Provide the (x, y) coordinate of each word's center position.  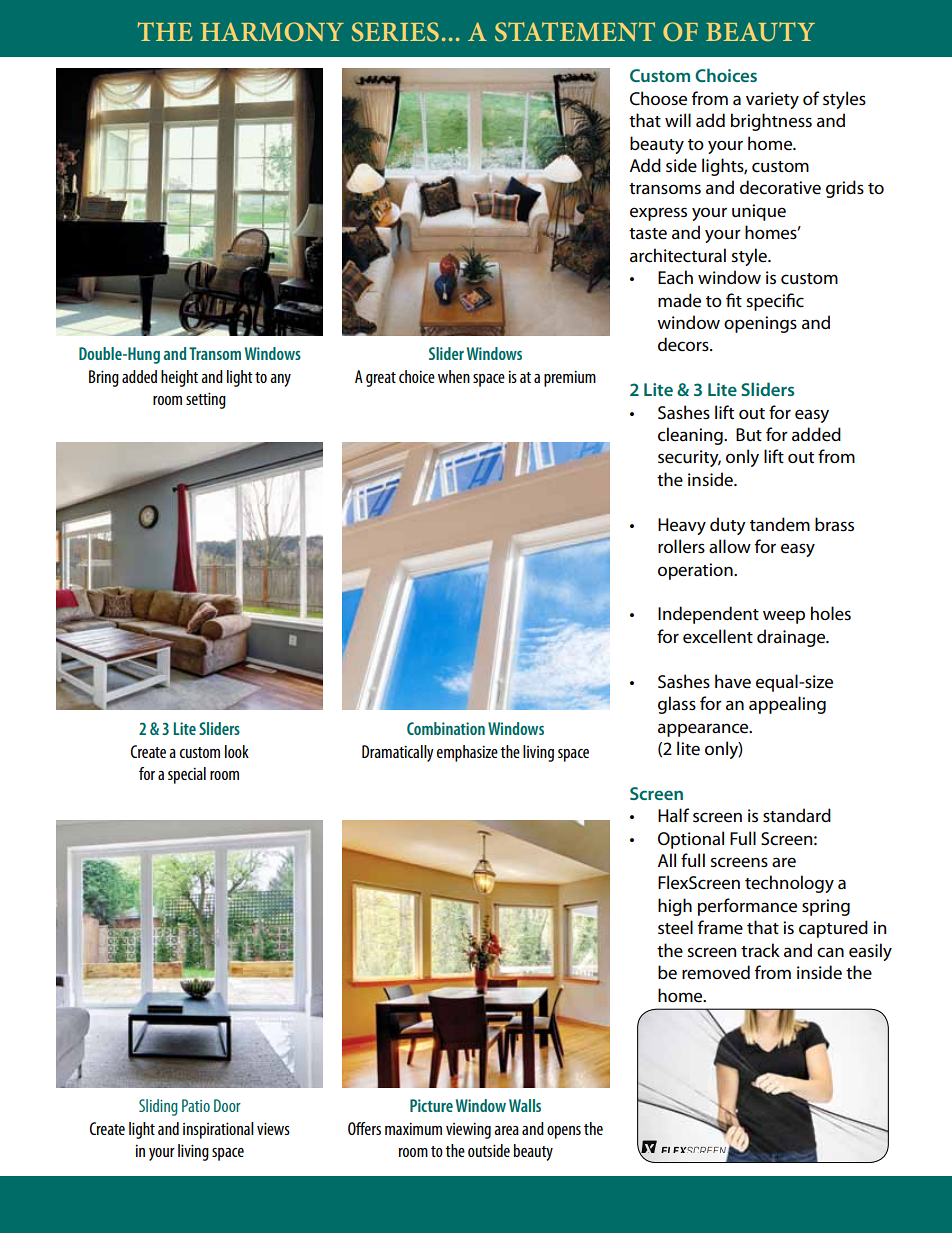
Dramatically (398, 753)
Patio (196, 1105)
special (187, 775)
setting (206, 400)
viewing (468, 1130)
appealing (787, 705)
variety (772, 100)
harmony (272, 32)
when (454, 376)
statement (575, 32)
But (749, 434)
